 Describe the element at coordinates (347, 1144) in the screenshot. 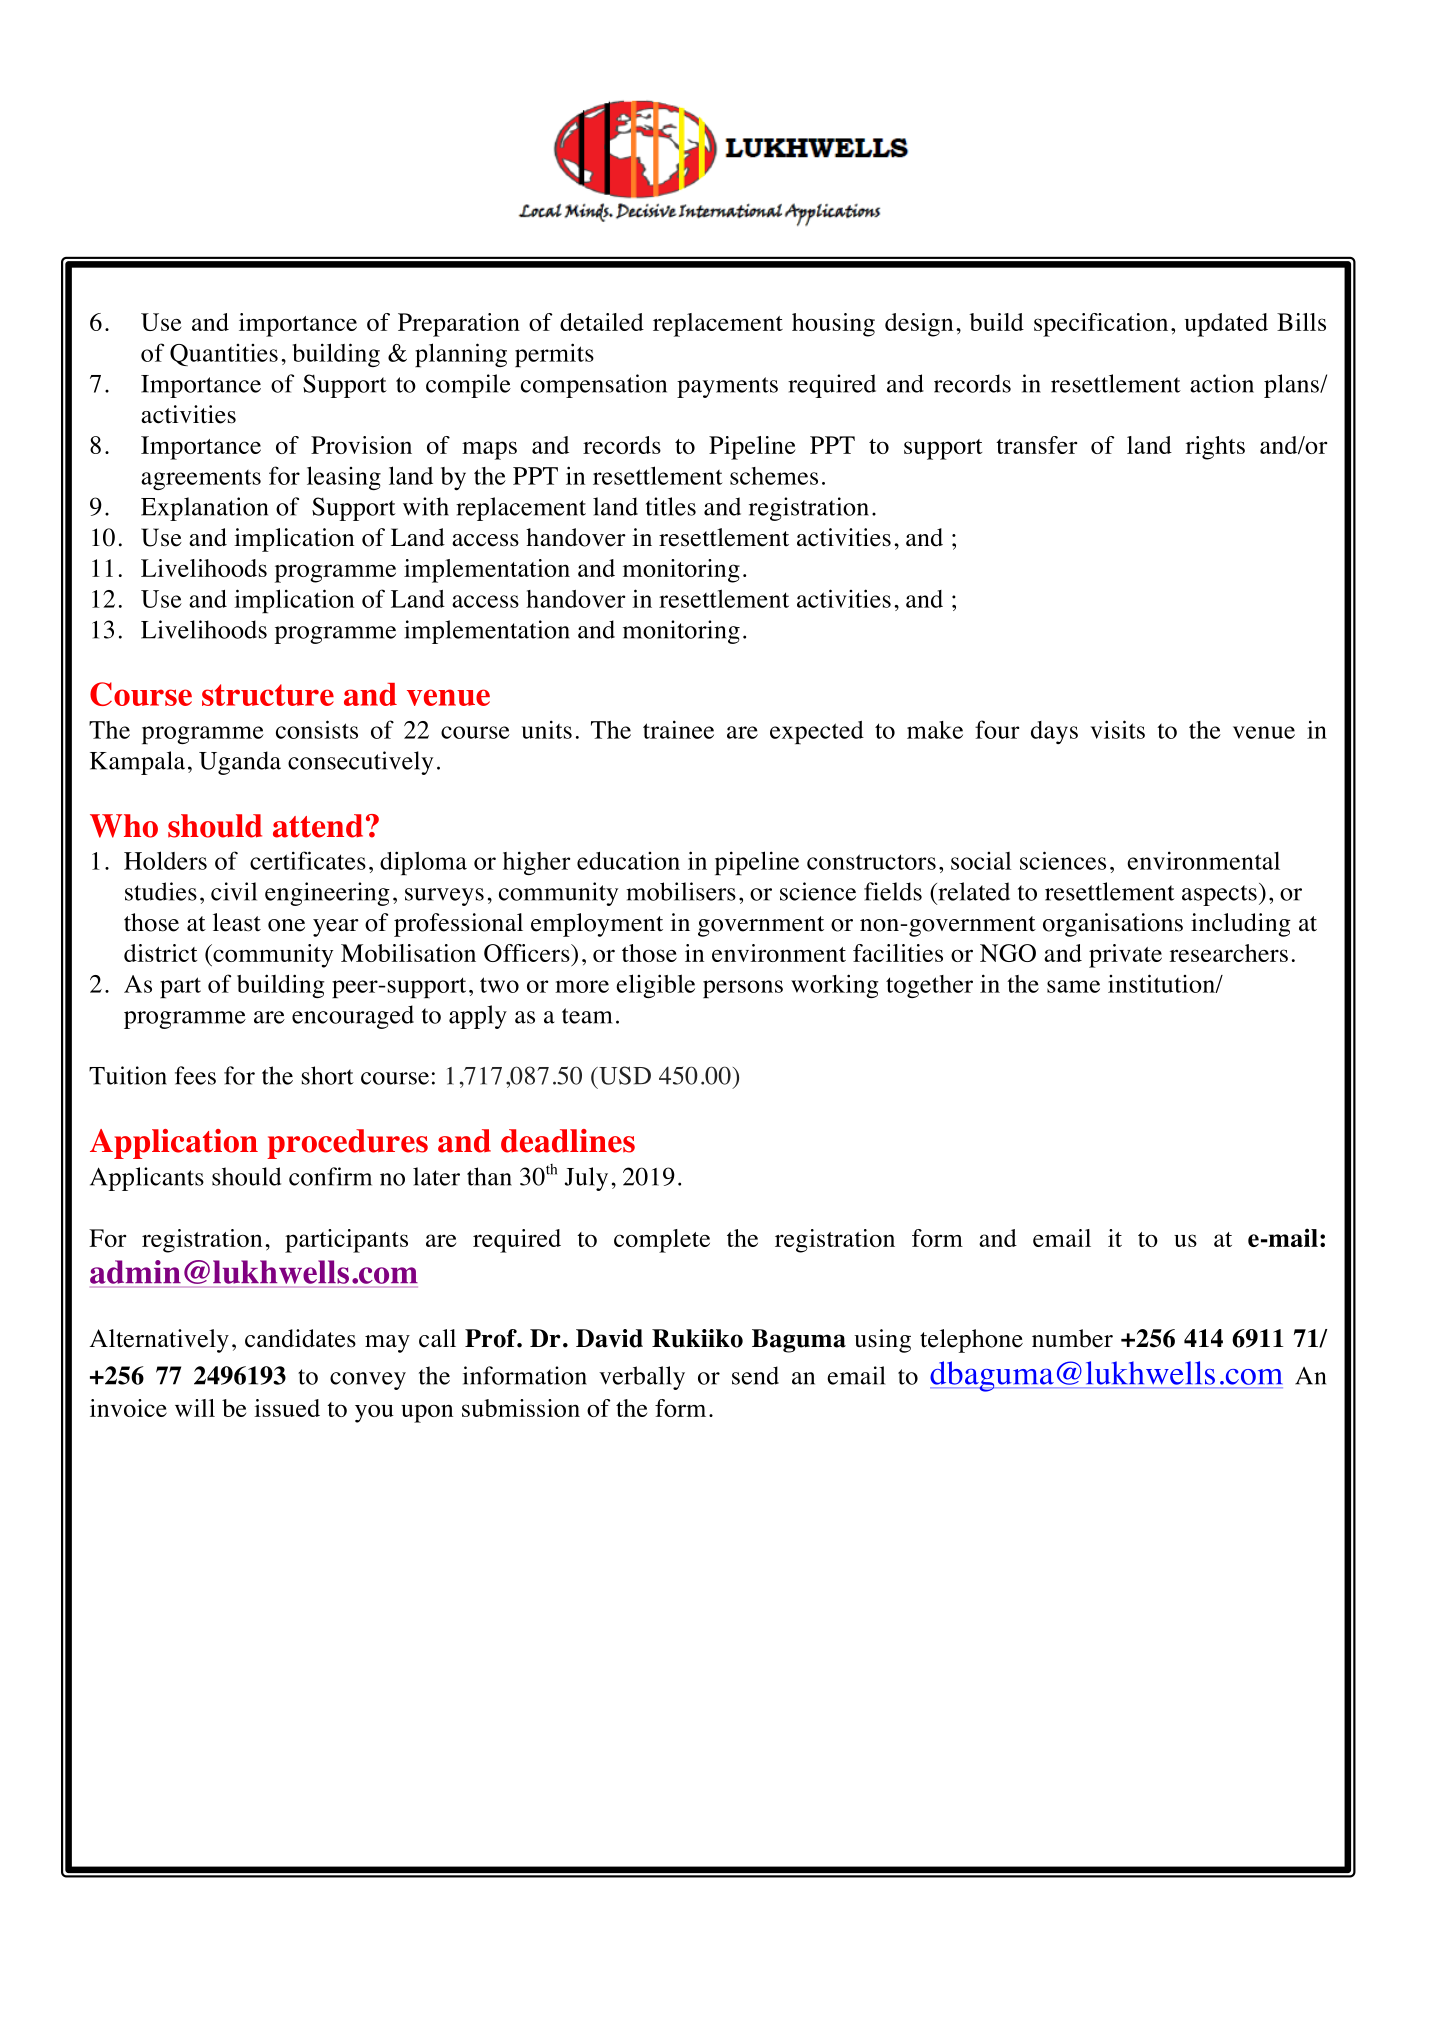

I see `procedures` at that location.
